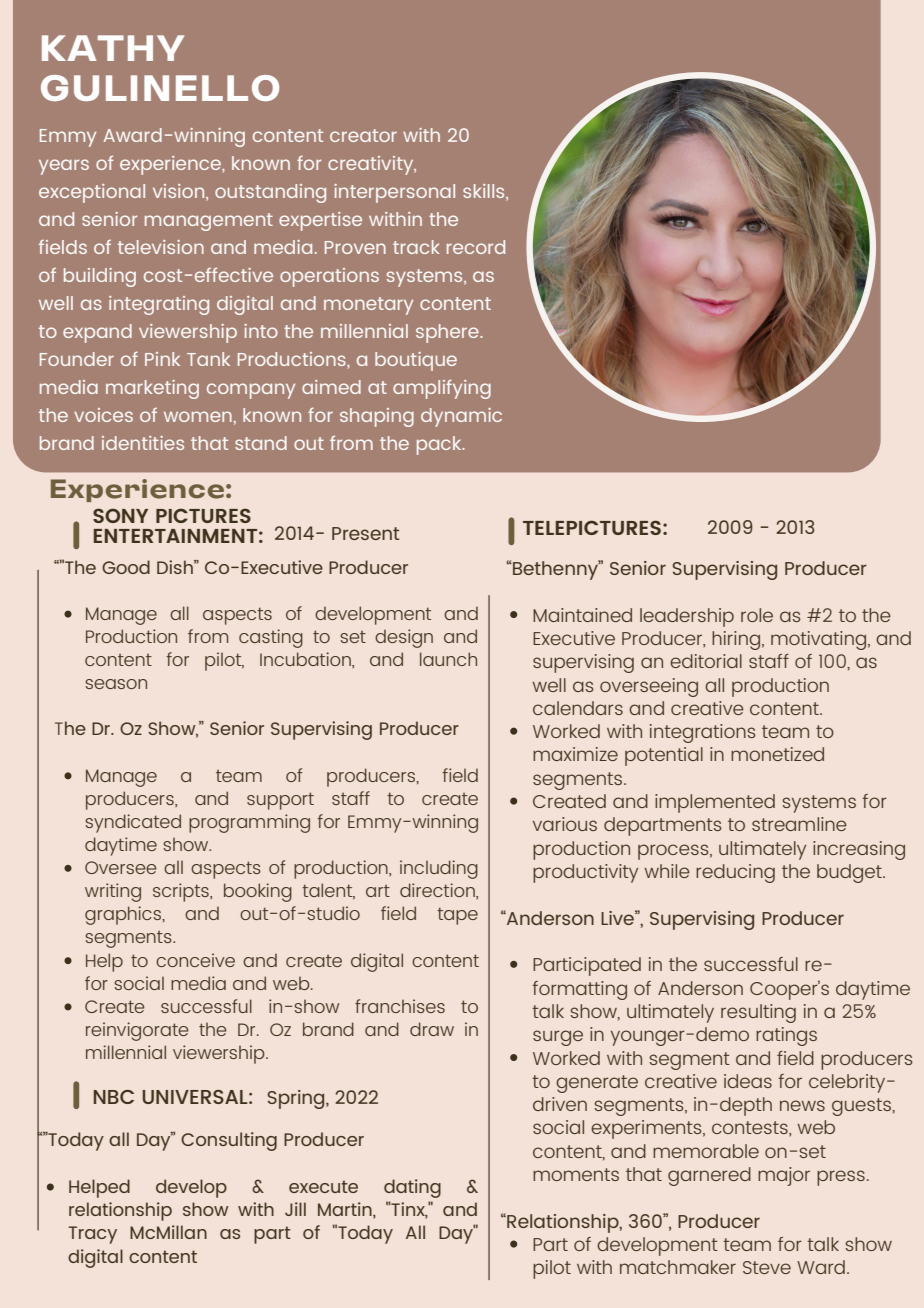 This image has height=1308, width=924. Describe the element at coordinates (442, 389) in the image. I see `amplifying` at that location.
